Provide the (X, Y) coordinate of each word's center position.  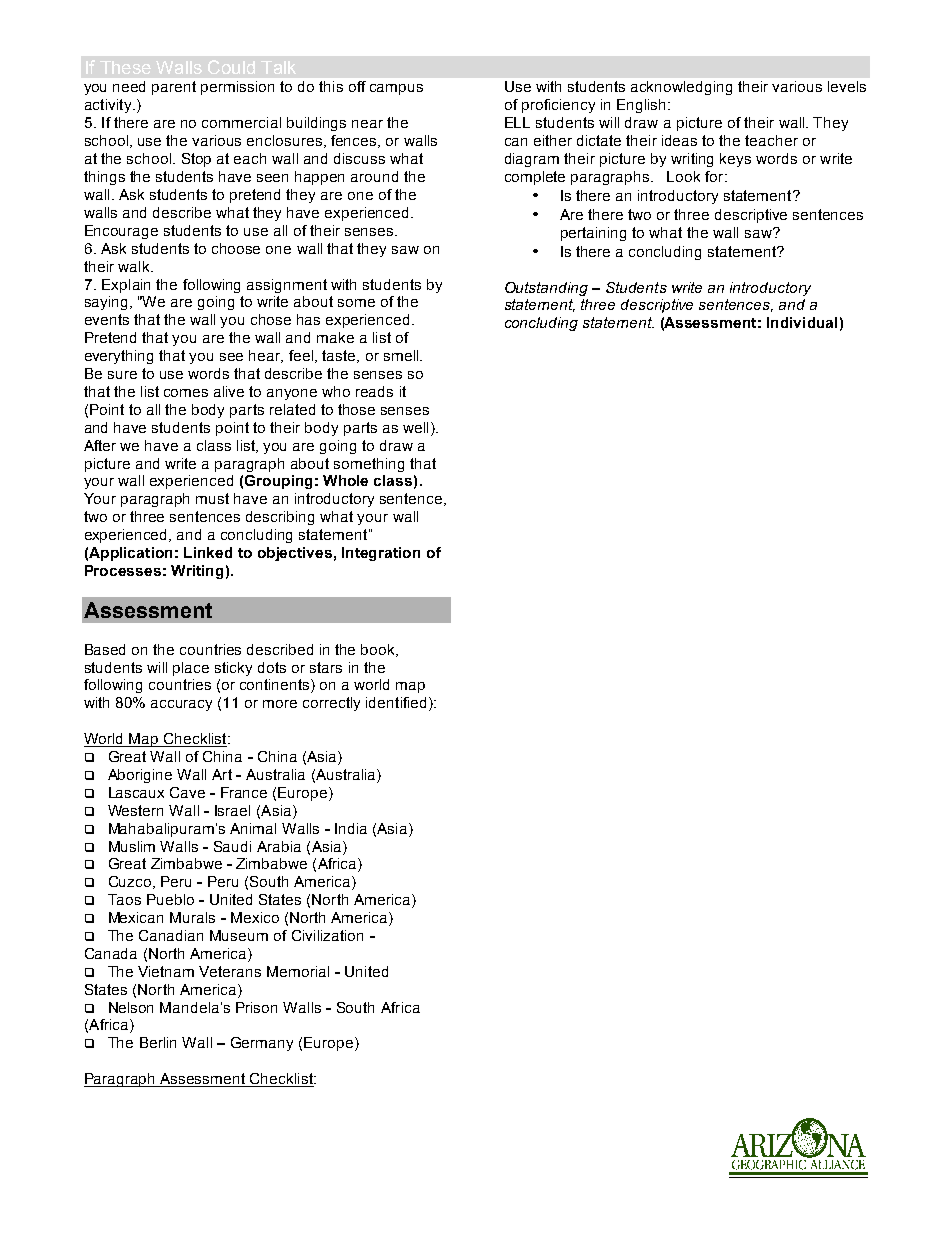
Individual (802, 322)
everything (119, 357)
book (379, 650)
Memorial (298, 971)
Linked (208, 552)
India (351, 828)
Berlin (158, 1042)
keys (735, 160)
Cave (187, 792)
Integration (381, 554)
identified (396, 702)
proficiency (558, 106)
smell (402, 355)
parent (174, 88)
